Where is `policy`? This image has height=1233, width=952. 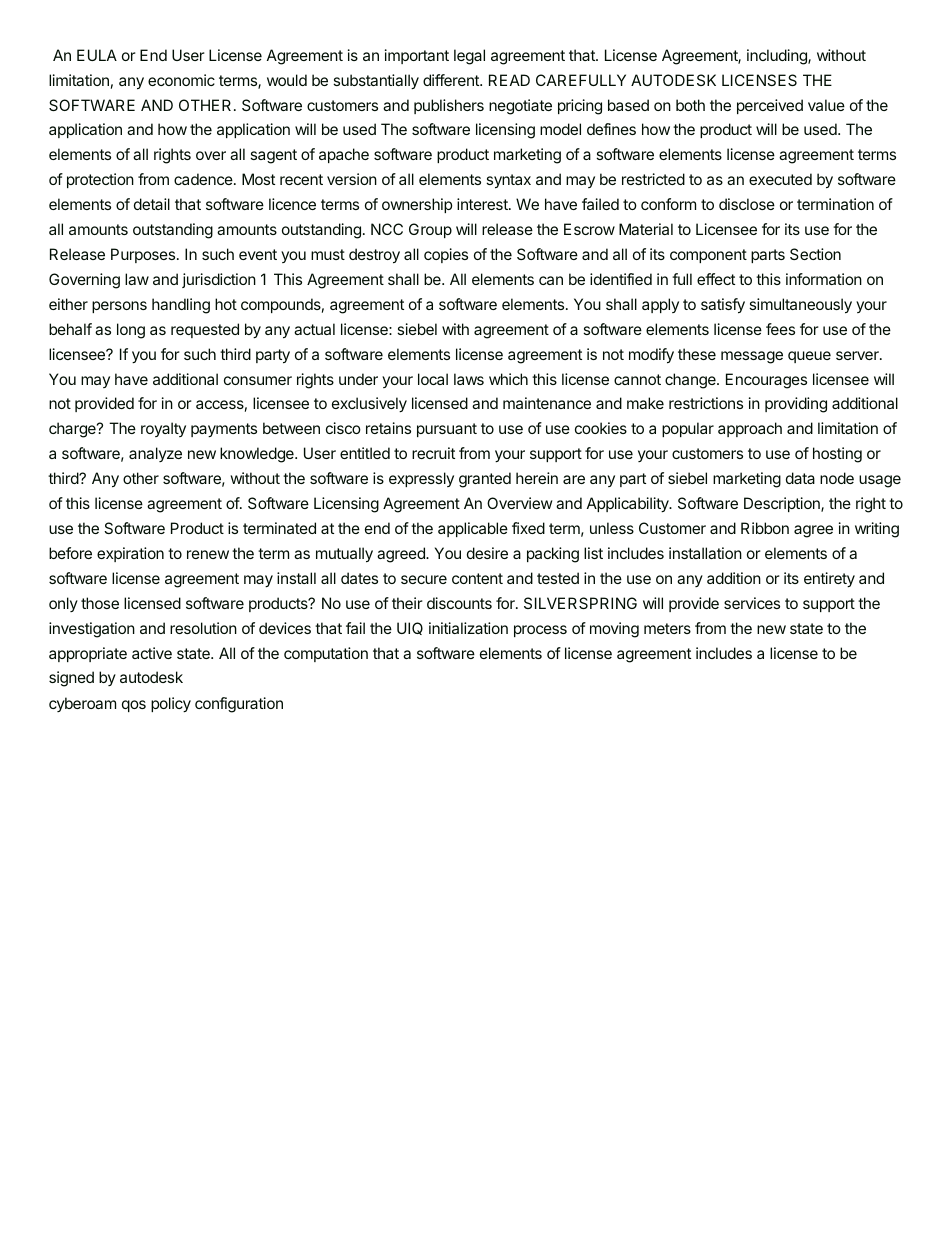 policy is located at coordinates (171, 704).
